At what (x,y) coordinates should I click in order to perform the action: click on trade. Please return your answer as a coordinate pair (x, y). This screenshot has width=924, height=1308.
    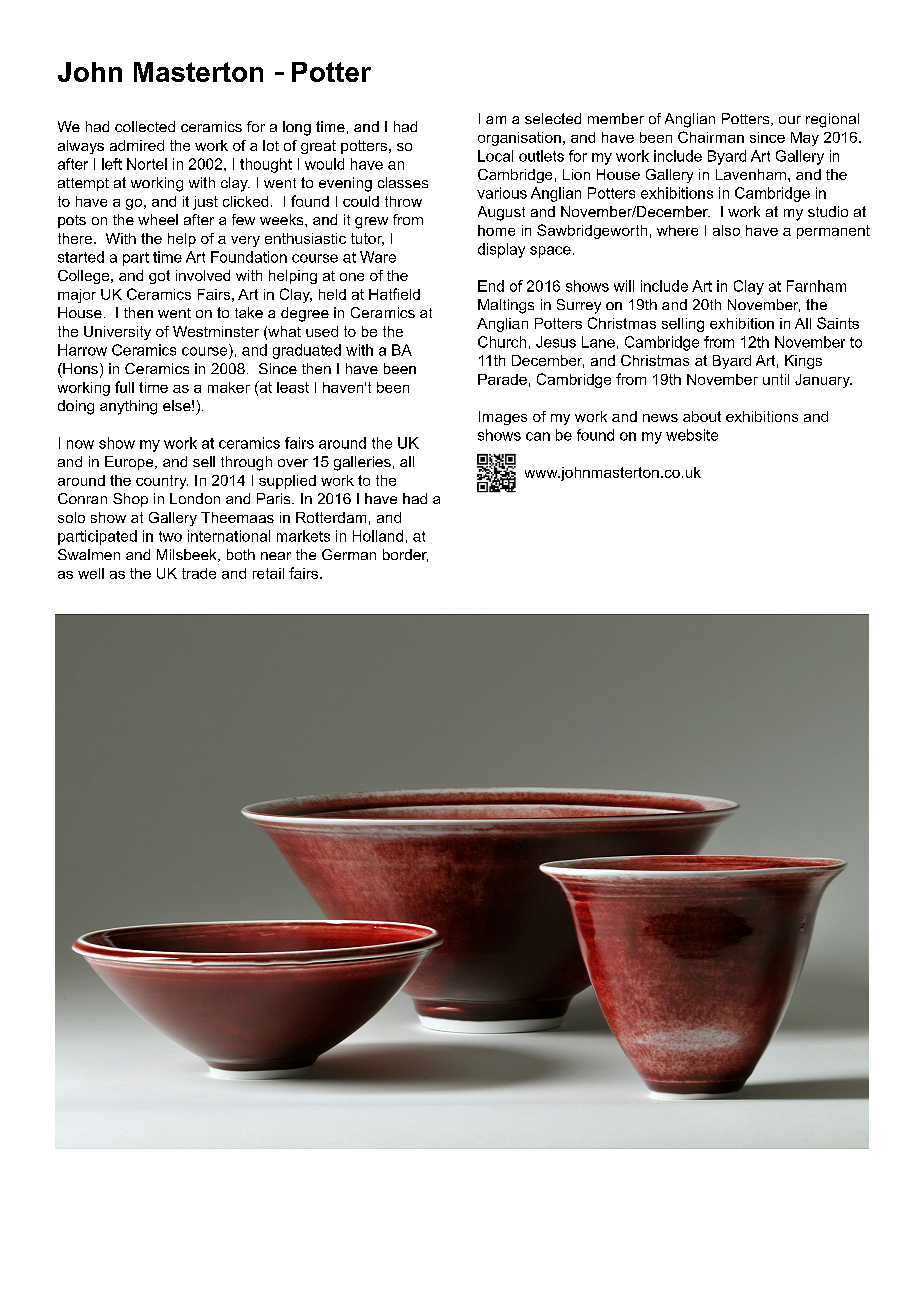
    Looking at the image, I should click on (199, 573).
